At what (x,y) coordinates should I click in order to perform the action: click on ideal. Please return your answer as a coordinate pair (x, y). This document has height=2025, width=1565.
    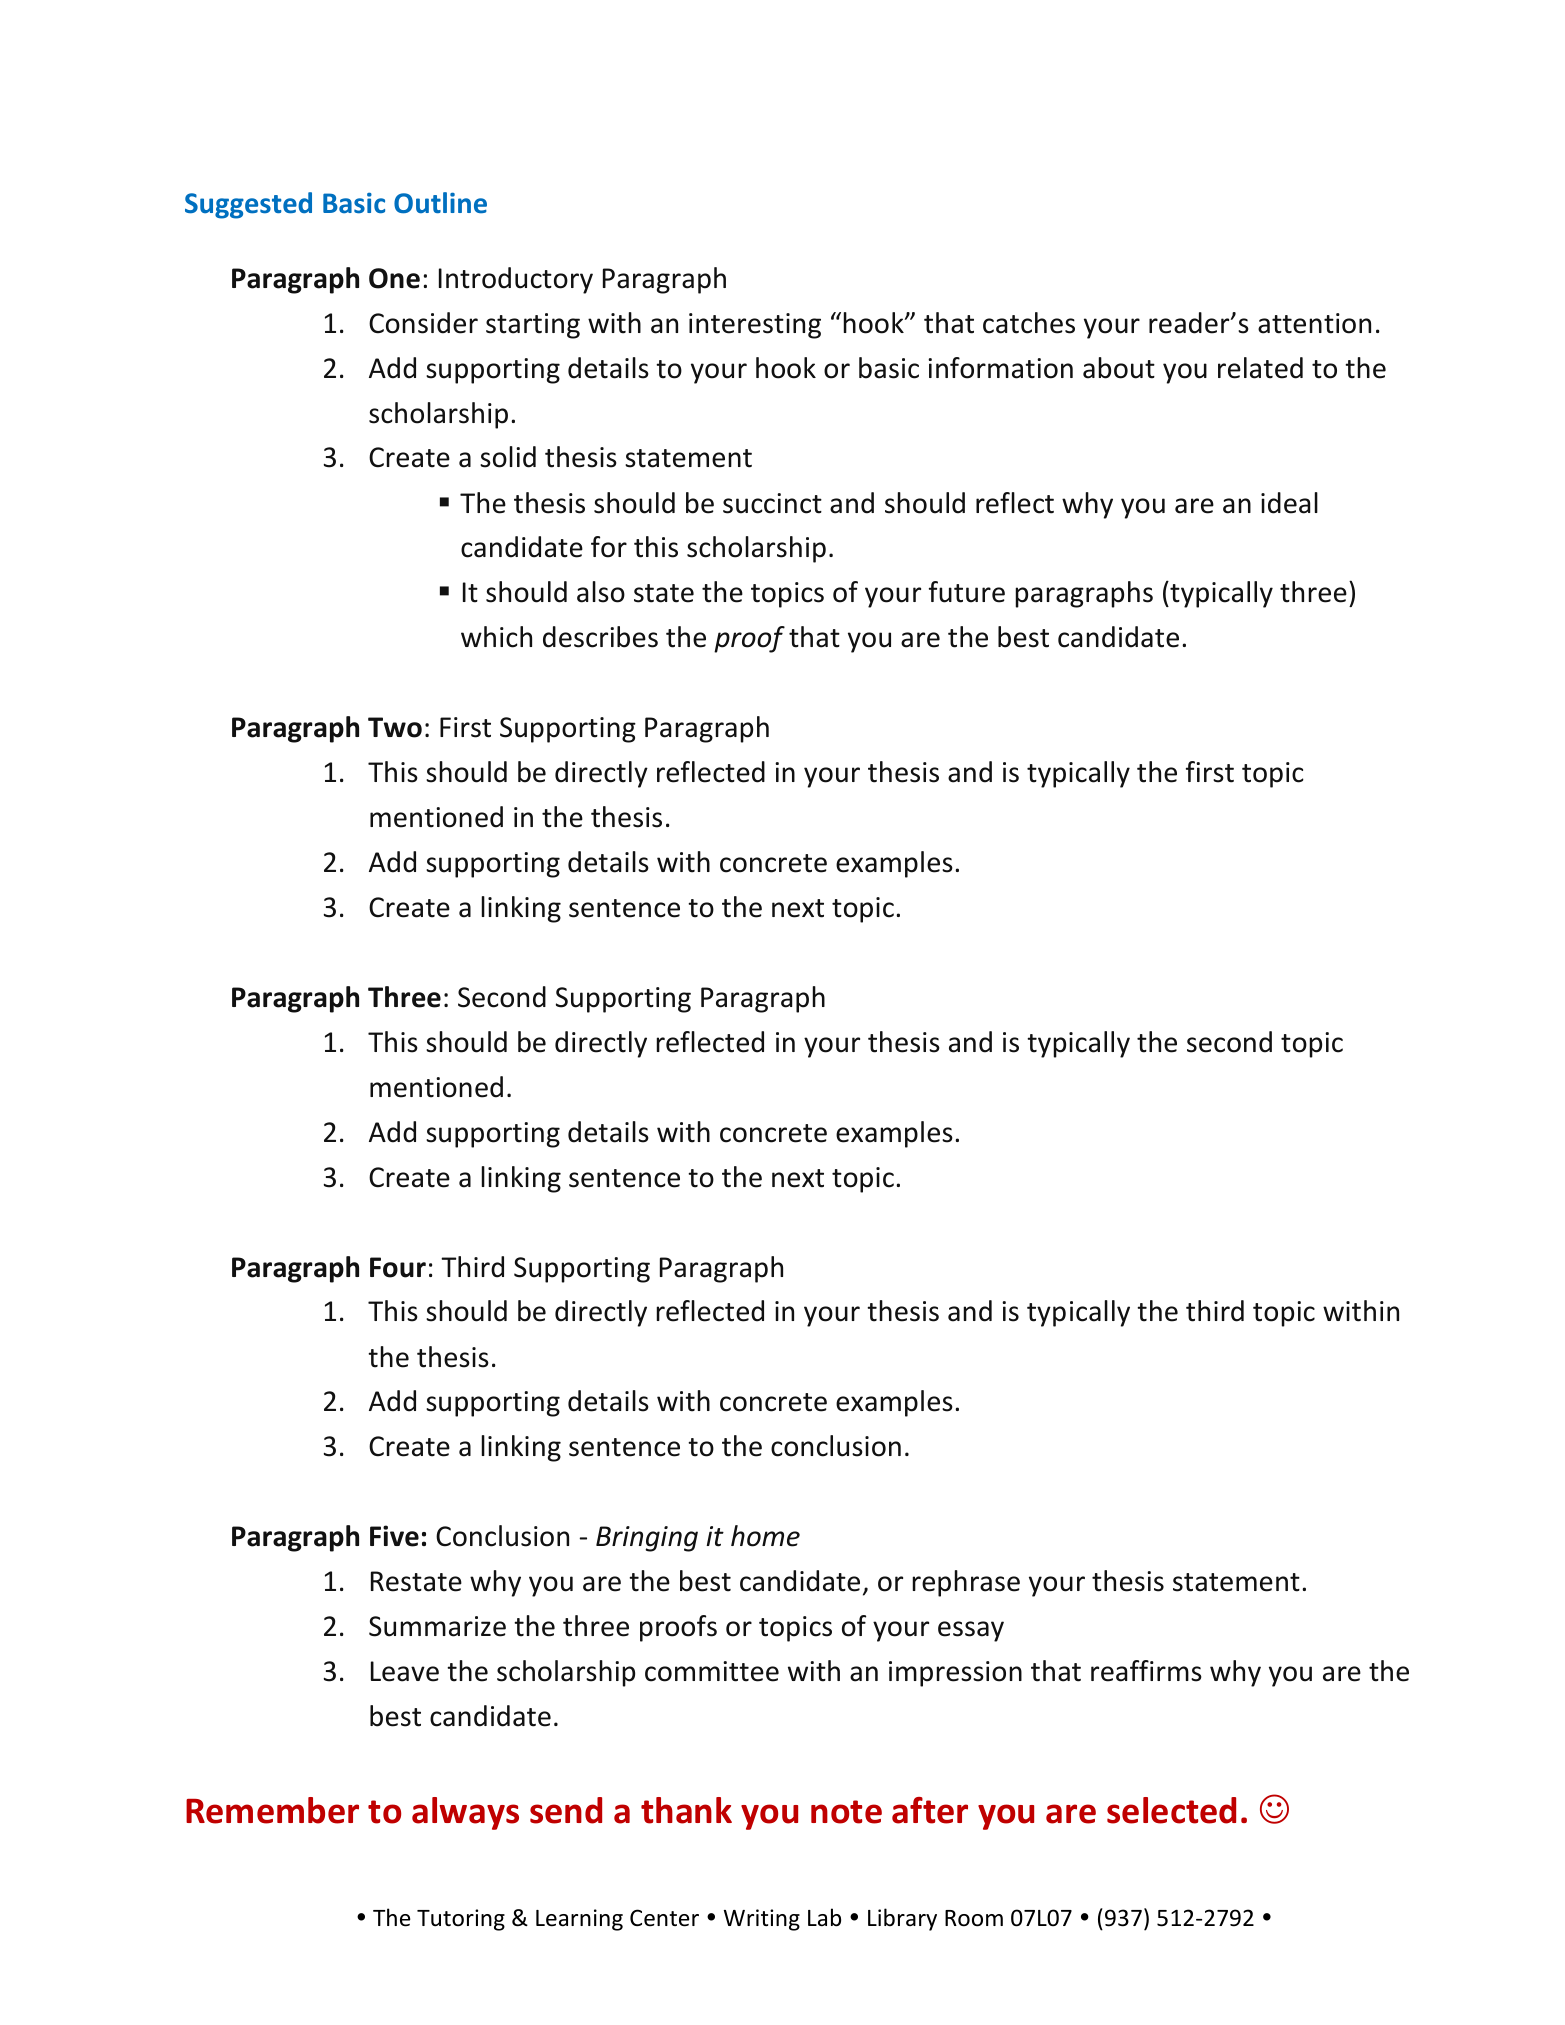
    Looking at the image, I should click on (1289, 503).
